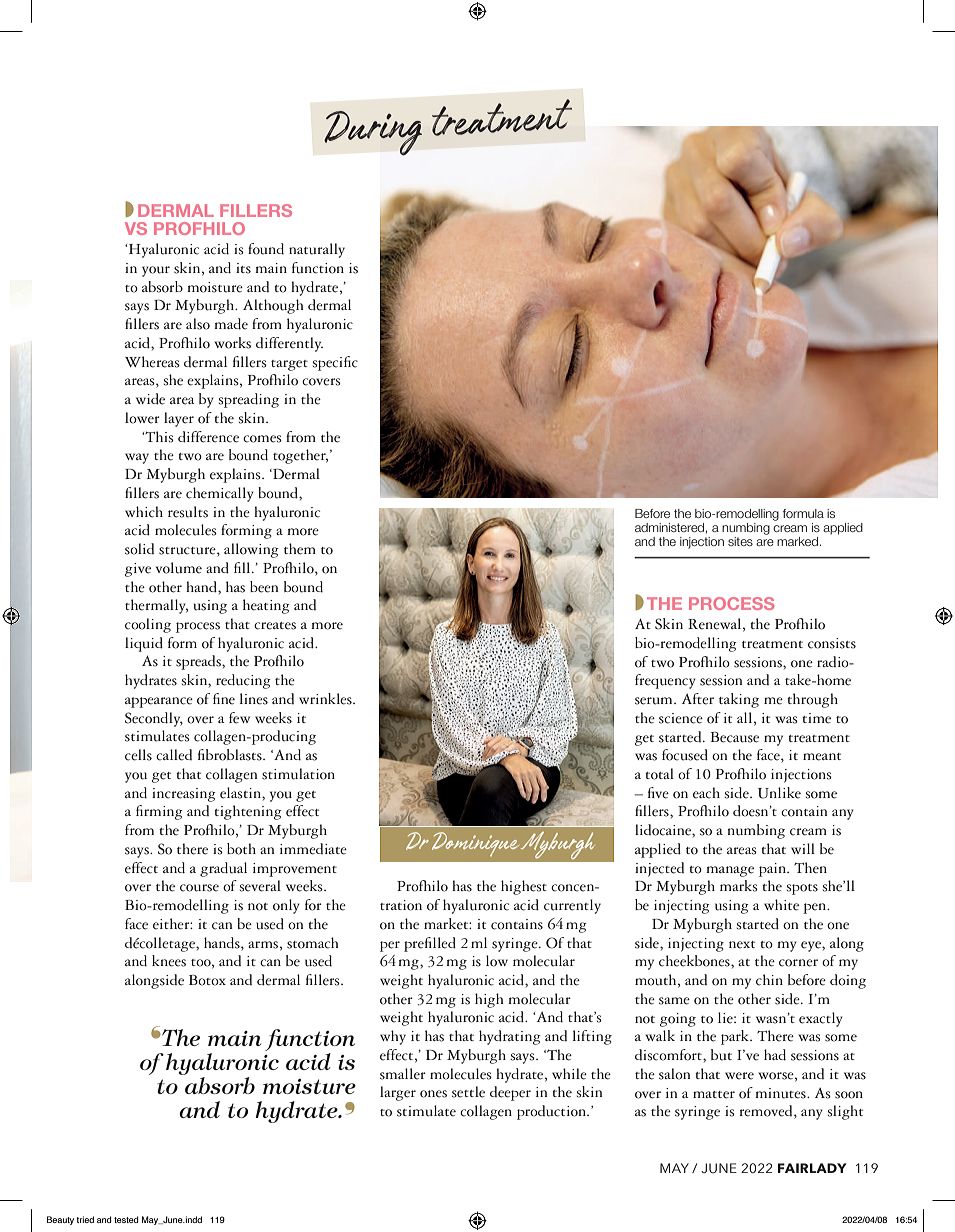 The width and height of the screenshot is (955, 1232). What do you see at coordinates (767, 1112) in the screenshot?
I see `removed` at bounding box center [767, 1112].
